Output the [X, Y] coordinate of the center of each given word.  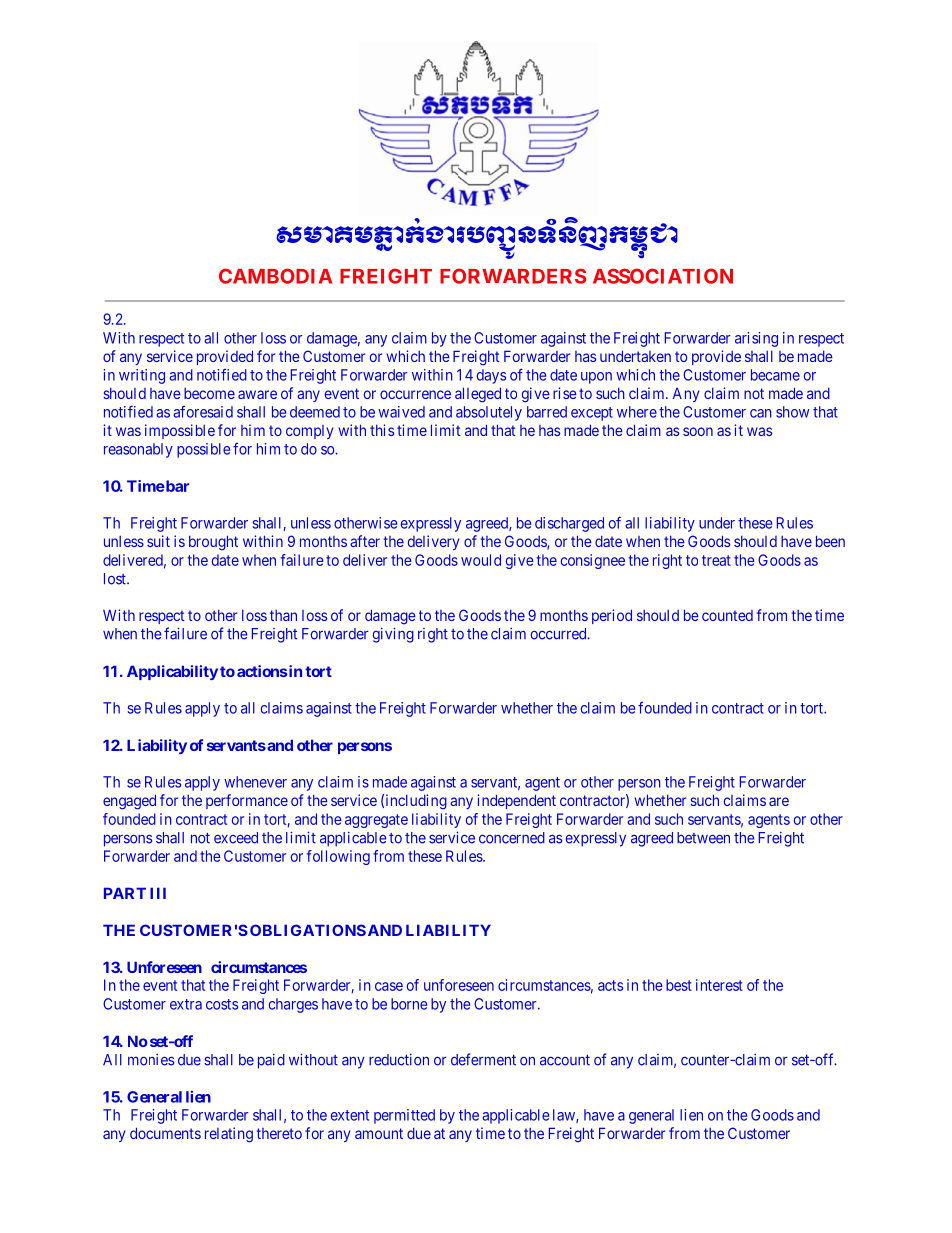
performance [247, 801]
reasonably [138, 450]
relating [229, 1135]
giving [393, 635]
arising [756, 339]
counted [727, 615]
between [703, 838]
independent [516, 801]
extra [186, 1004]
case [389, 986]
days [491, 376]
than [283, 615]
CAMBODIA [275, 276]
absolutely [489, 413]
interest [719, 985]
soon [698, 431]
